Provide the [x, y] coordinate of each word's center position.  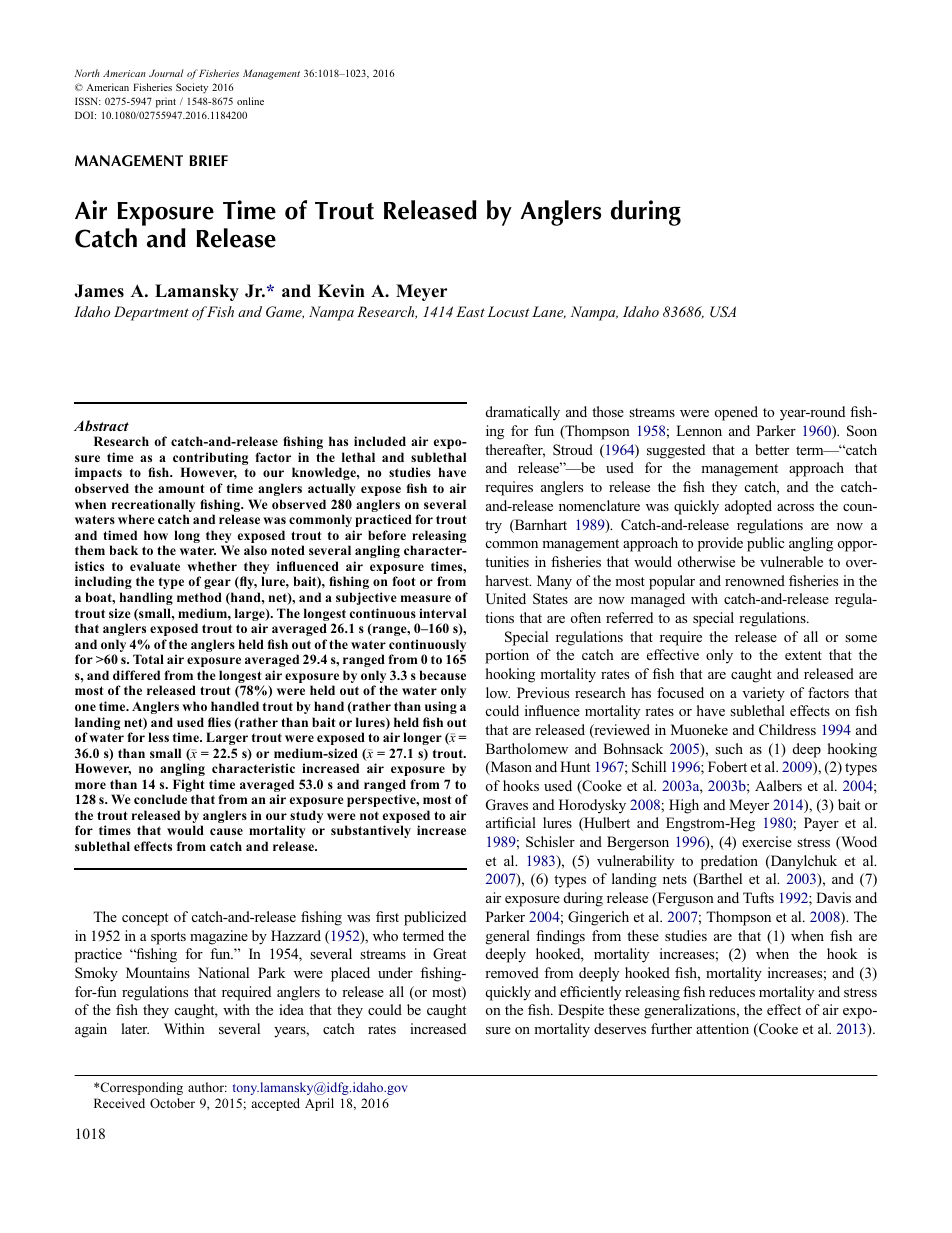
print [166, 102]
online [250, 101]
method [199, 597]
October [172, 1103]
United [505, 599]
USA [723, 312]
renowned [755, 580]
